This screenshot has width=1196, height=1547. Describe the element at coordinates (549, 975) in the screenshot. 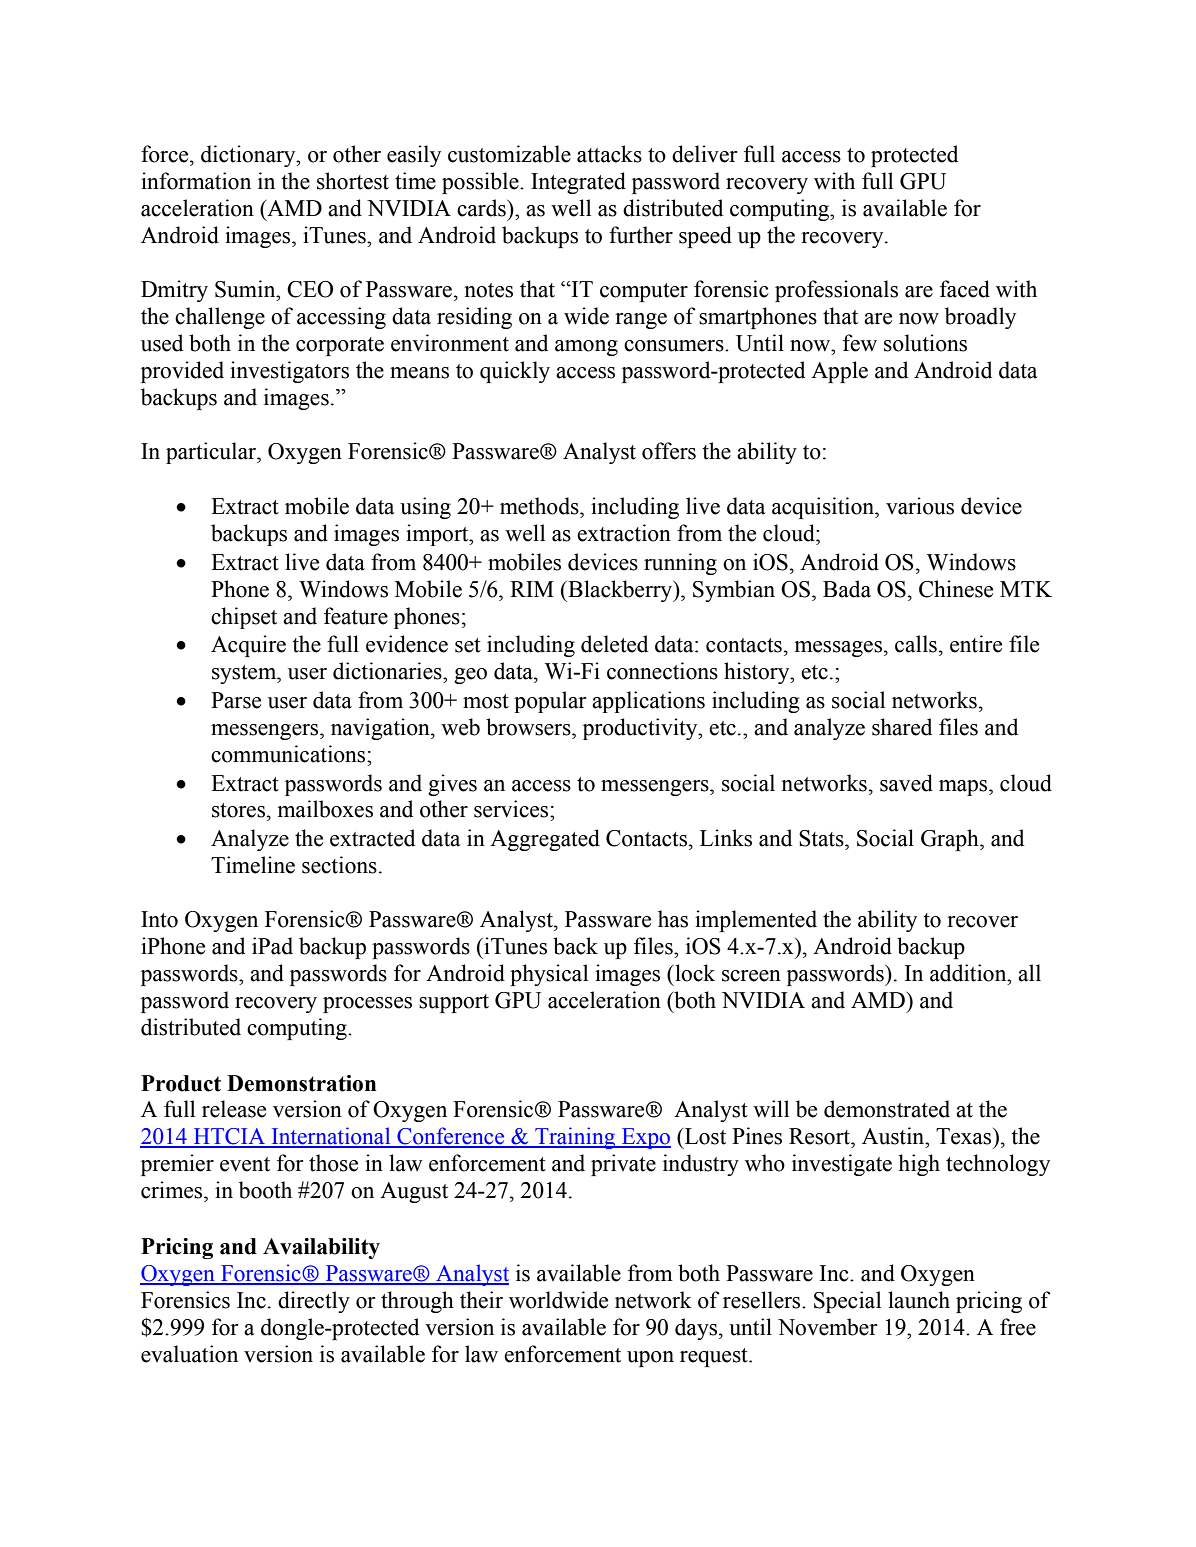

I see `physical` at that location.
